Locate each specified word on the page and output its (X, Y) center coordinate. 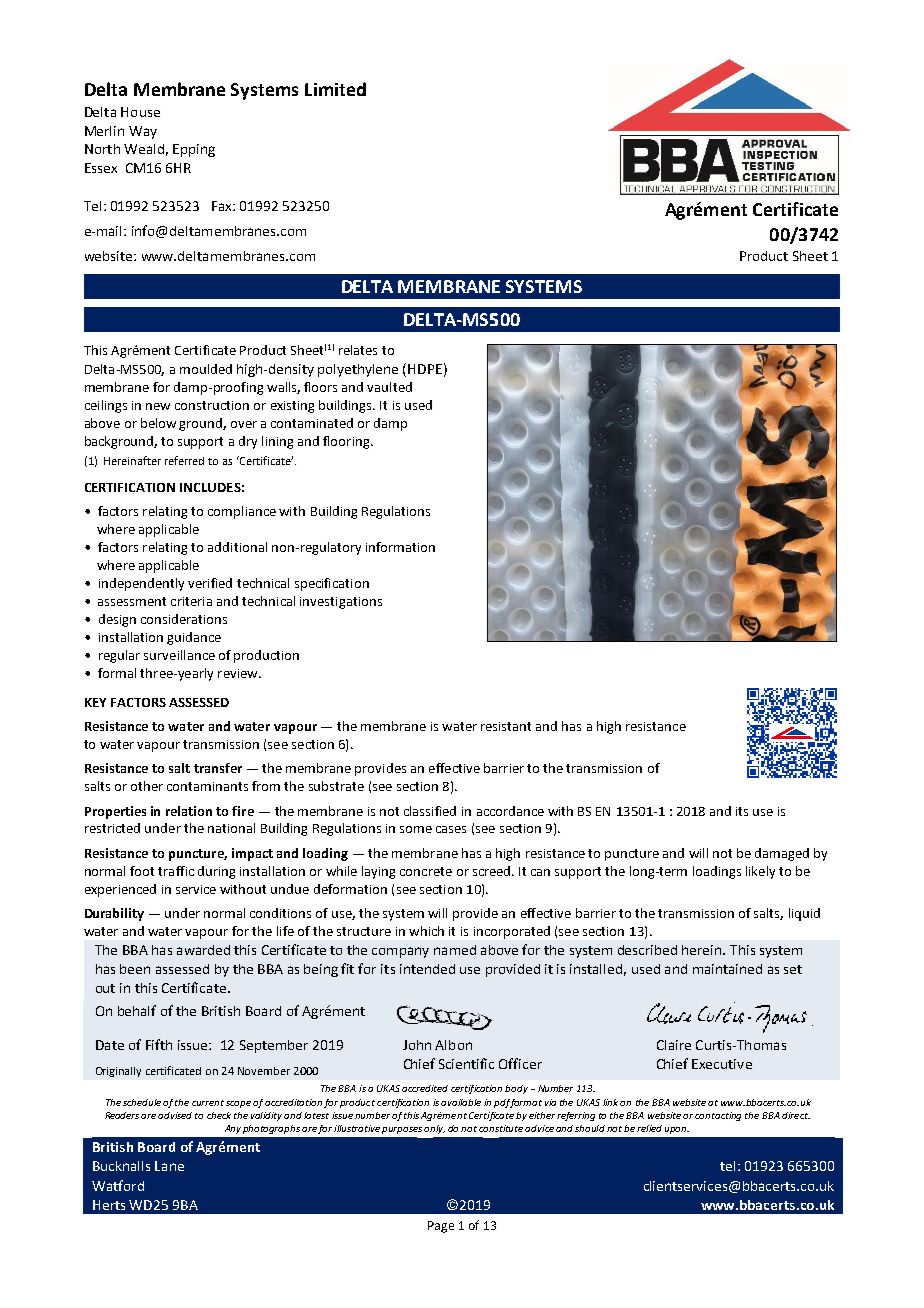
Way (143, 132)
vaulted (389, 387)
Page (441, 1227)
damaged (782, 854)
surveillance (179, 655)
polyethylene (358, 370)
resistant (506, 726)
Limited (335, 89)
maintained (727, 969)
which (426, 931)
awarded (203, 950)
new (158, 406)
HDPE (425, 369)
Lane (169, 1166)
